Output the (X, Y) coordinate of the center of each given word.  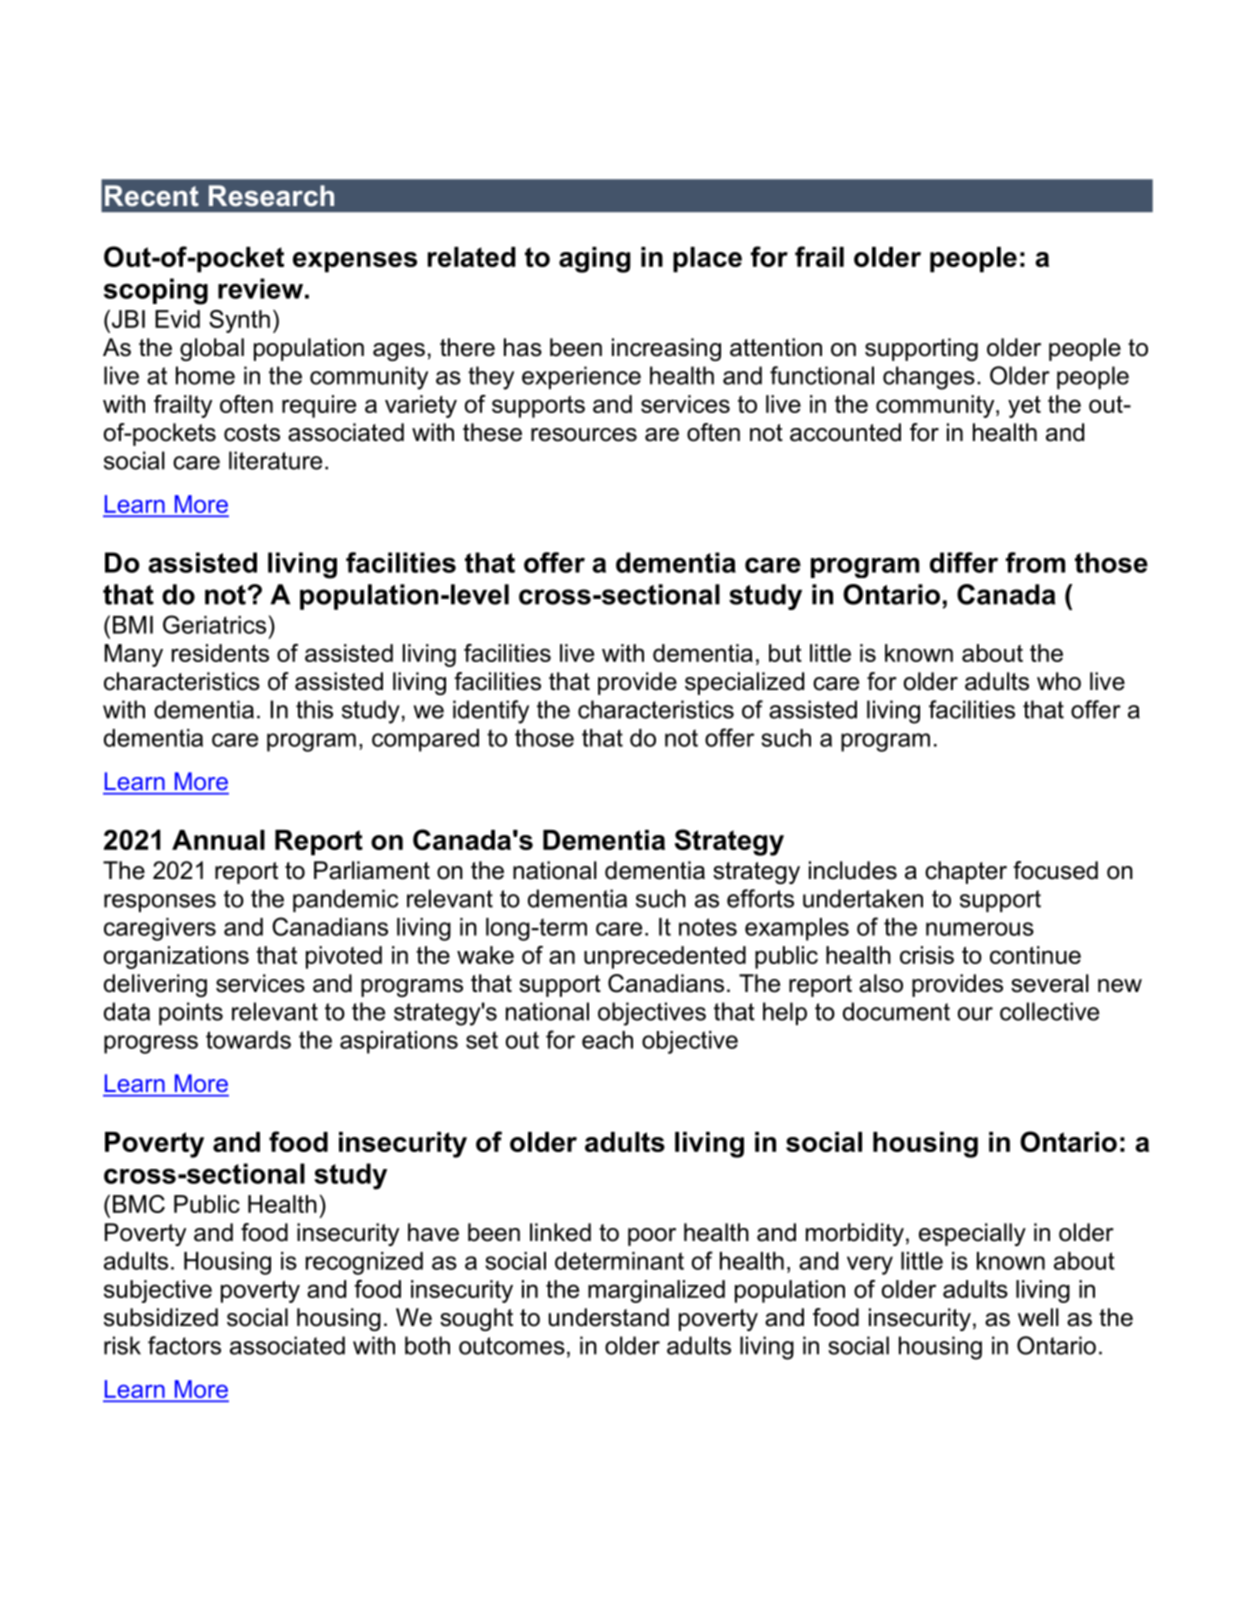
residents (220, 653)
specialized (744, 683)
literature (275, 460)
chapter (966, 872)
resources (584, 435)
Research (271, 196)
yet (1024, 407)
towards (248, 1040)
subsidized (161, 1317)
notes (708, 927)
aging (594, 260)
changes (929, 378)
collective (1049, 1011)
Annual (218, 840)
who (1059, 681)
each (607, 1040)
